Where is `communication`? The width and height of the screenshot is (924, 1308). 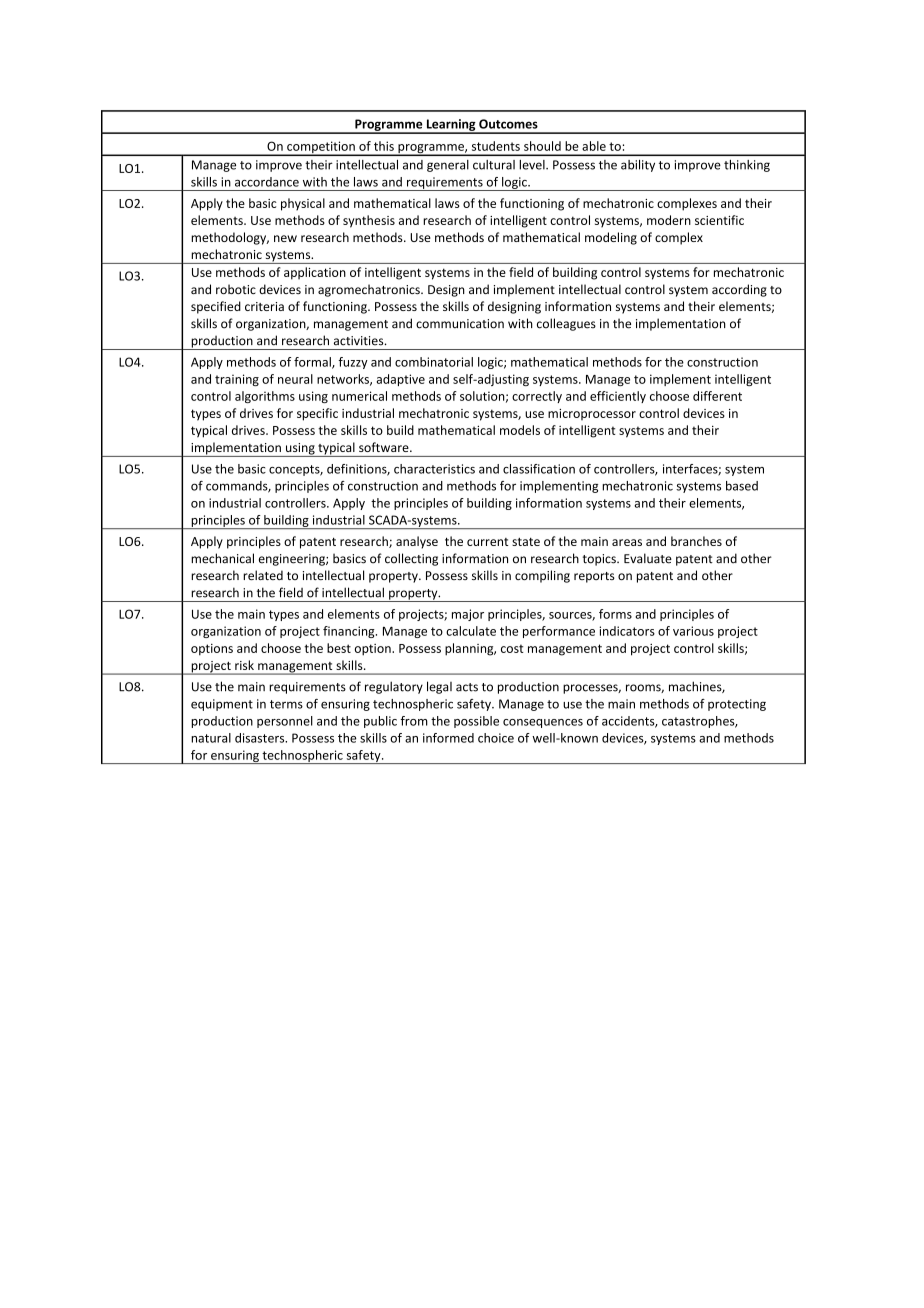 communication is located at coordinates (460, 324).
